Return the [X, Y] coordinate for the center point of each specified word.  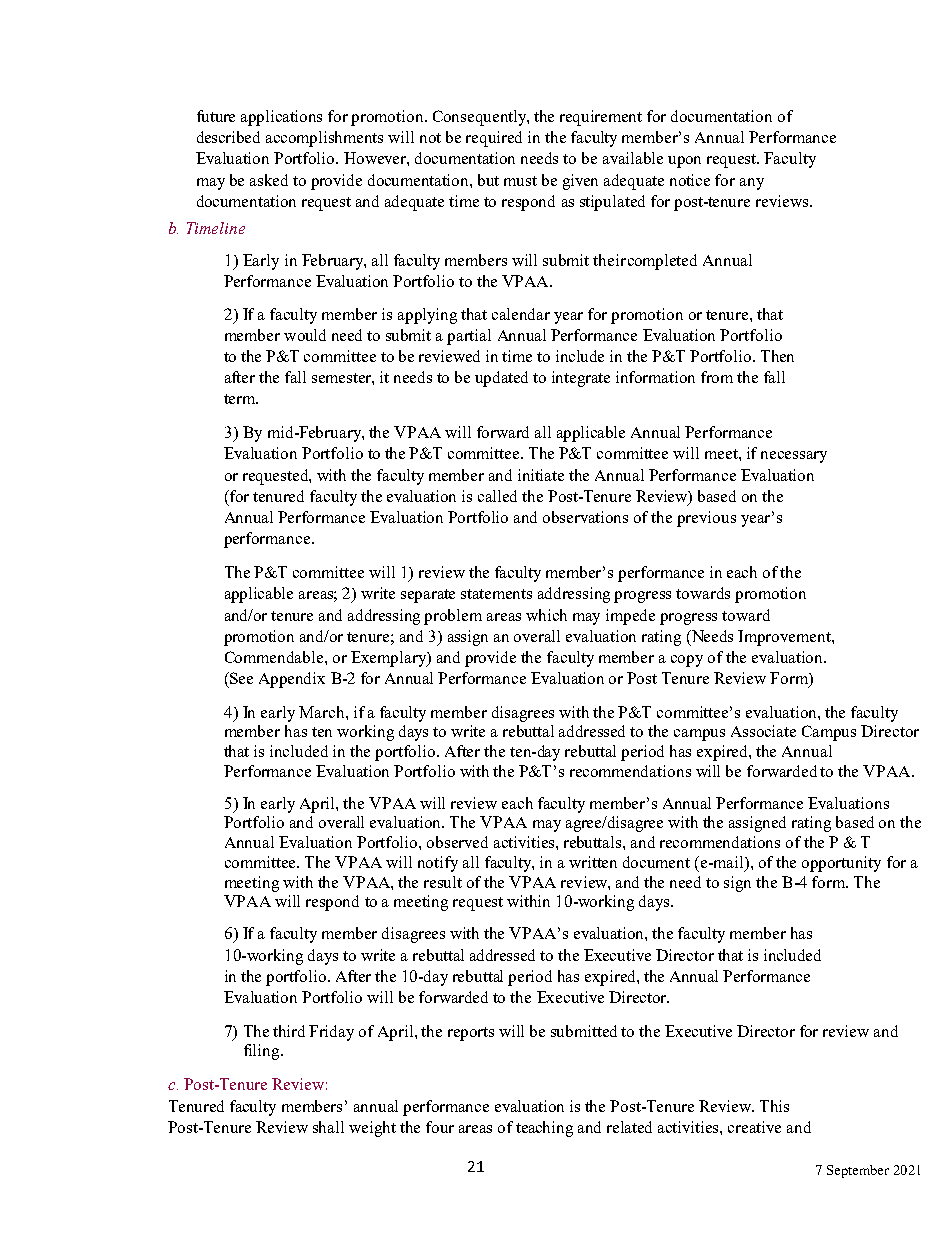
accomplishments [324, 139]
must [520, 181]
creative [754, 1127]
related [629, 1127]
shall [328, 1127]
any [752, 184]
